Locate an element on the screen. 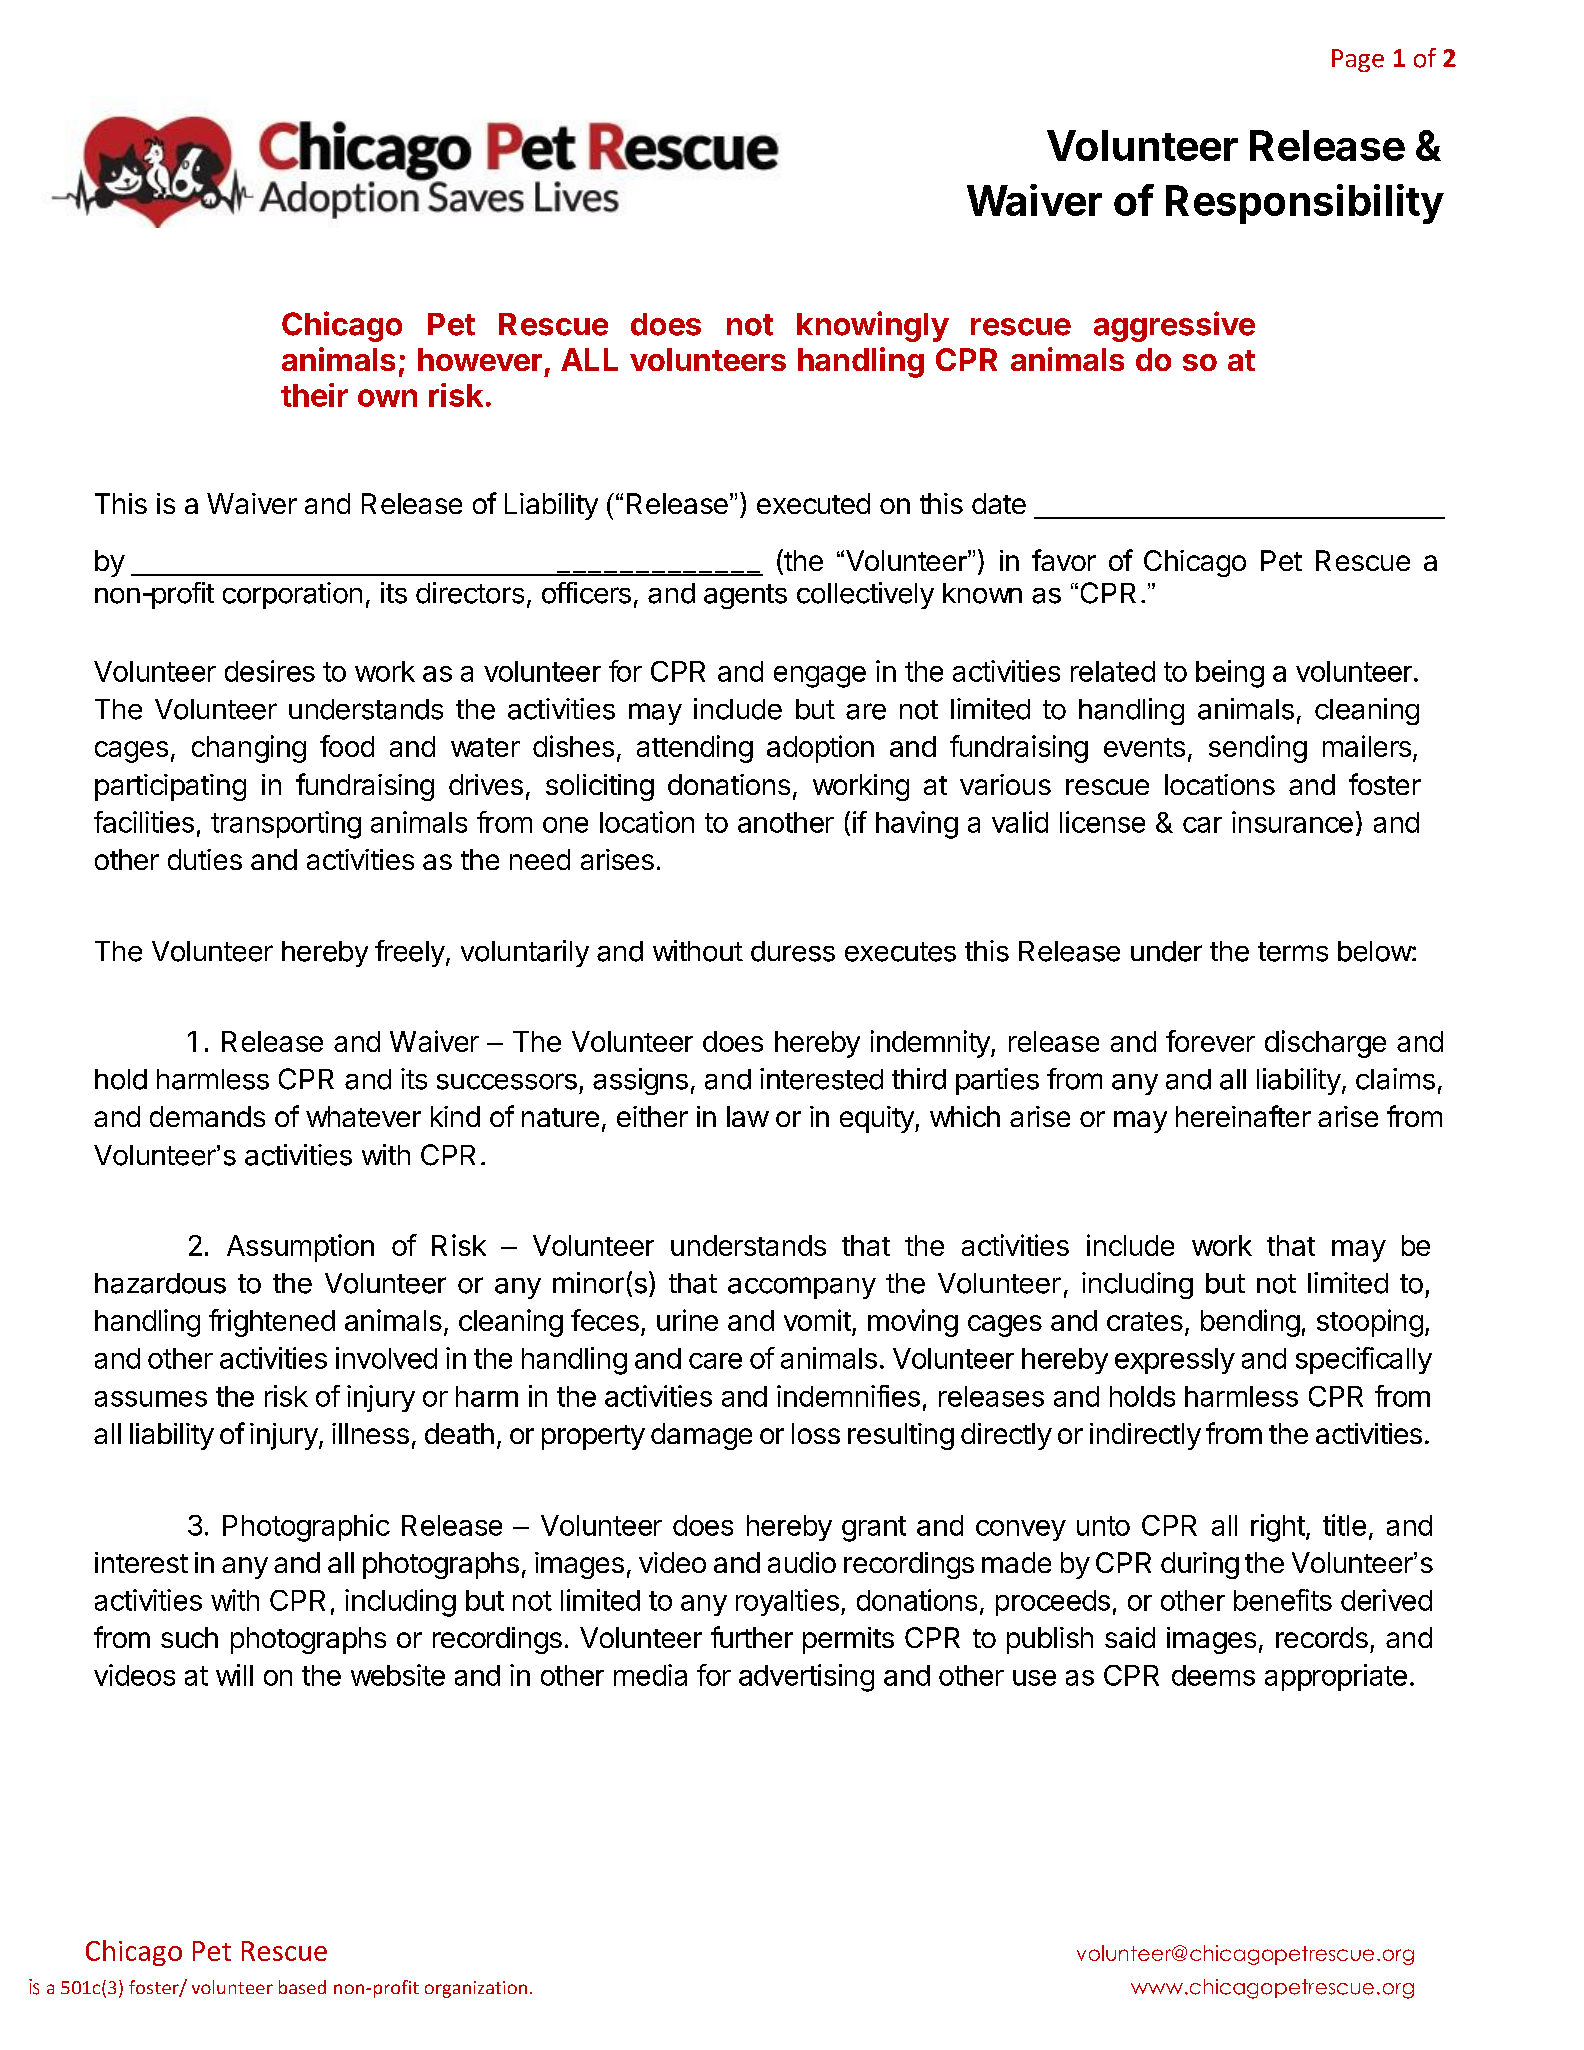  knowingly is located at coordinates (873, 326).
